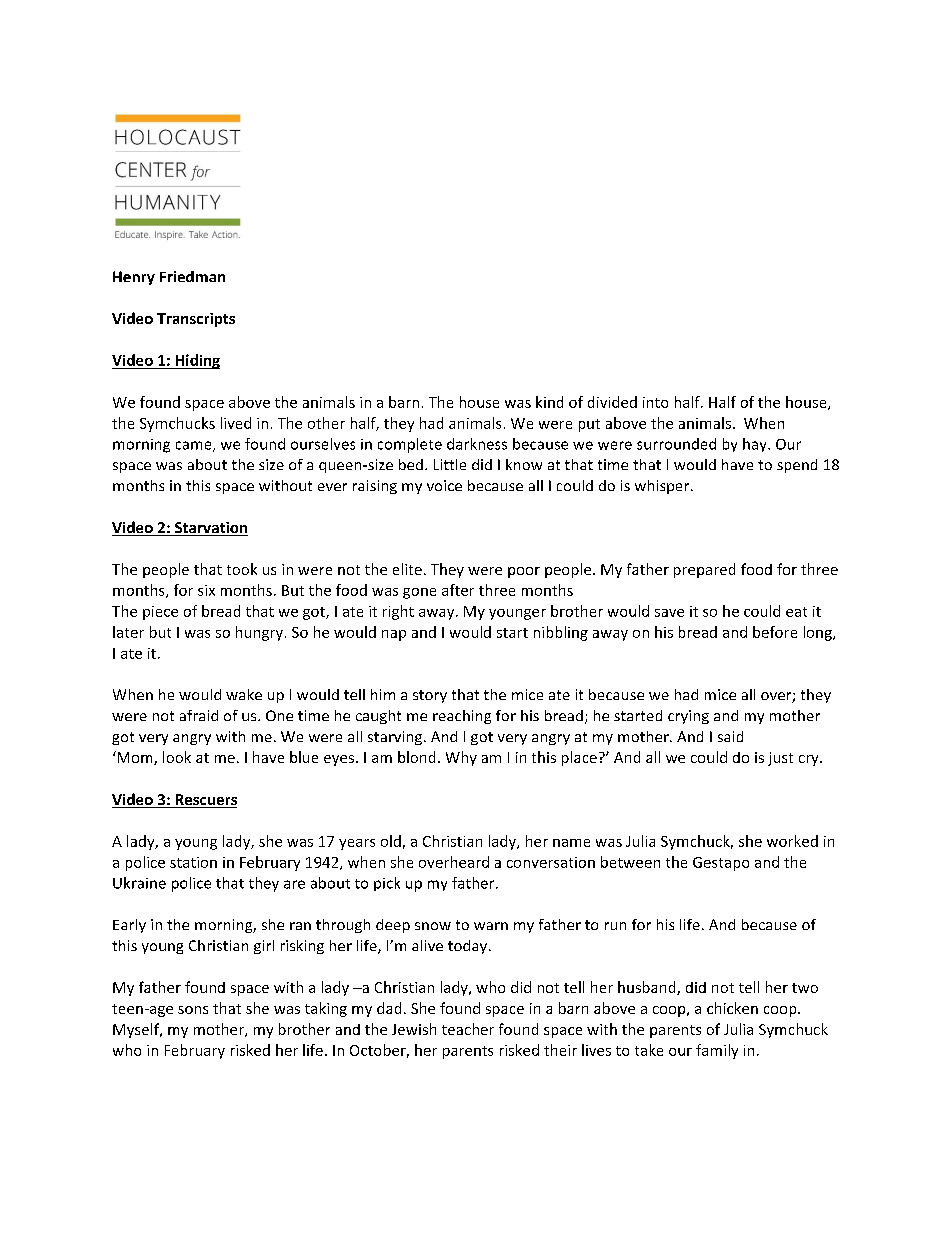 The width and height of the document is (952, 1233). Describe the element at coordinates (196, 320) in the document. I see `Transcripts` at that location.
